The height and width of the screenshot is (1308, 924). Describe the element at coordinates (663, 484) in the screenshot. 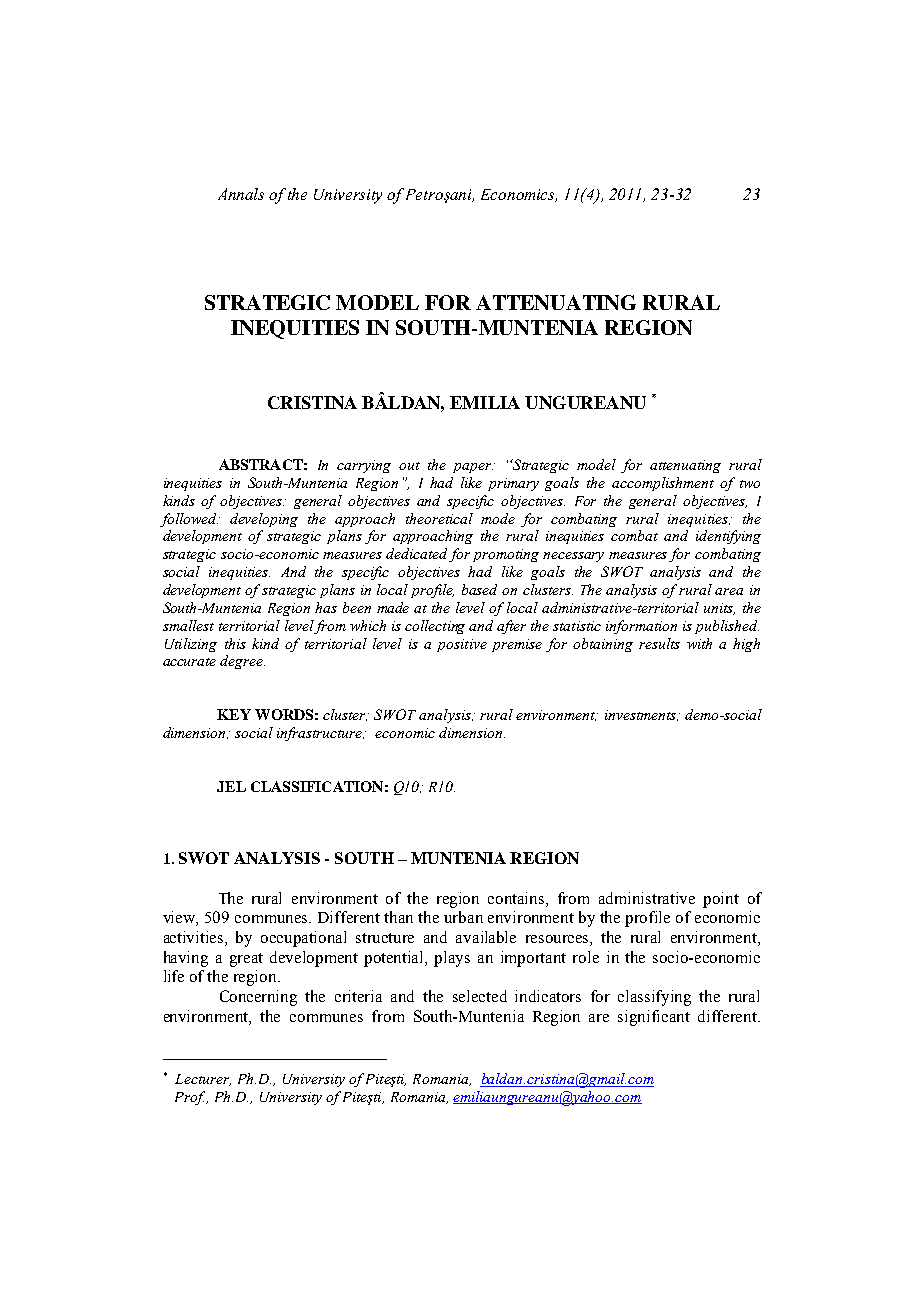

I see `accomplishment` at that location.
